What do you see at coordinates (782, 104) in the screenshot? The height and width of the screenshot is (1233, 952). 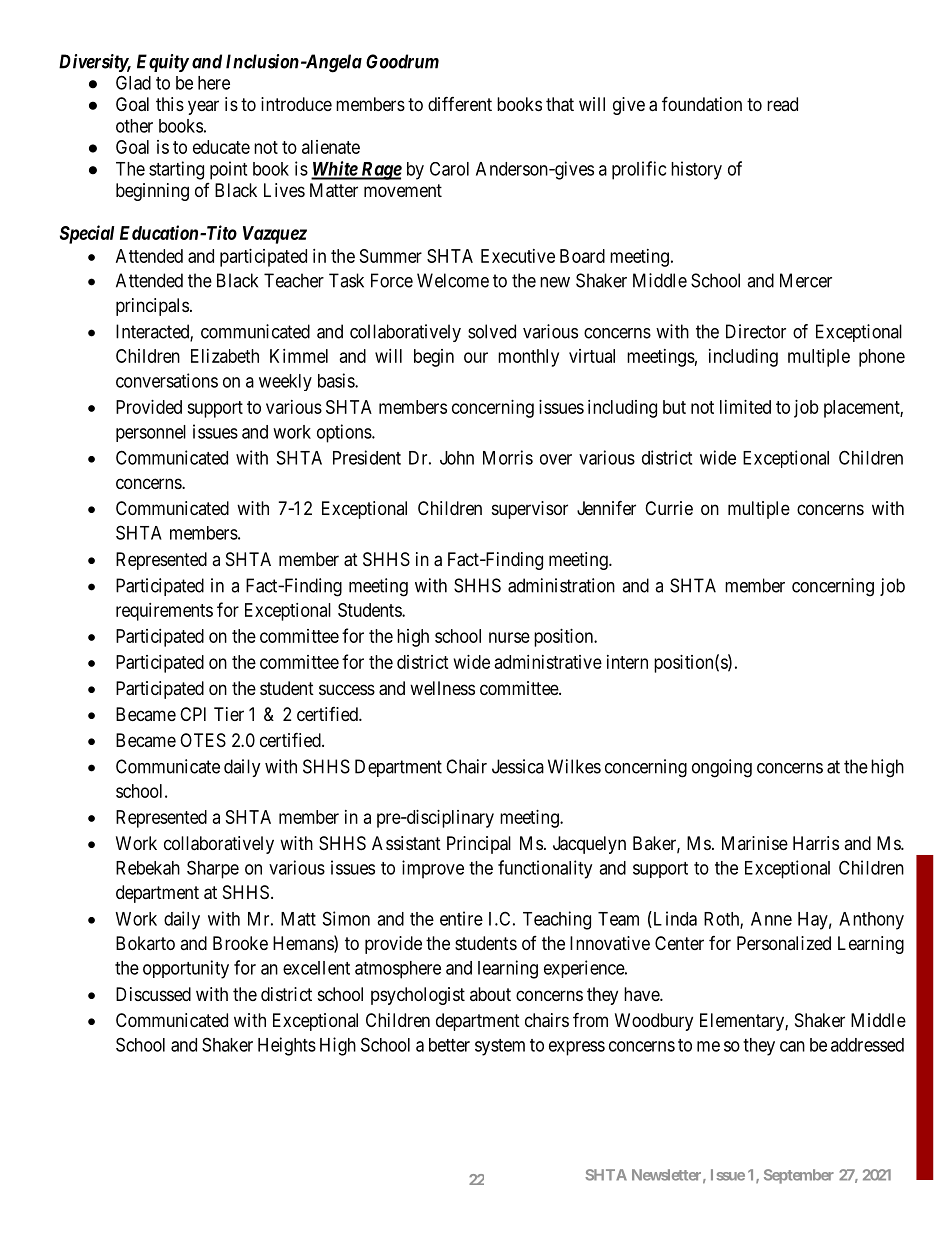 I see `read` at bounding box center [782, 104].
